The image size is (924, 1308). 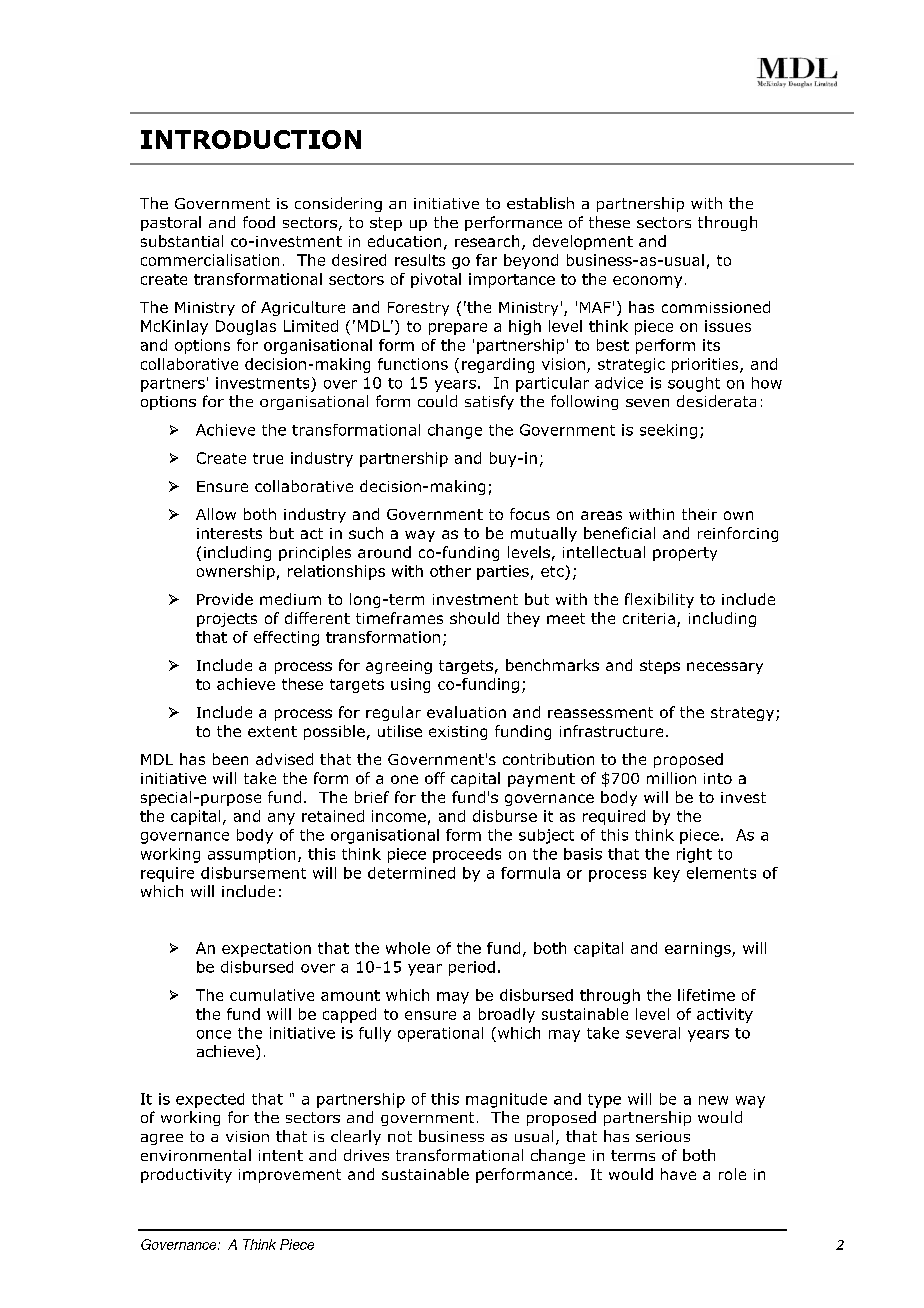 What do you see at coordinates (699, 514) in the page?
I see `their` at bounding box center [699, 514].
